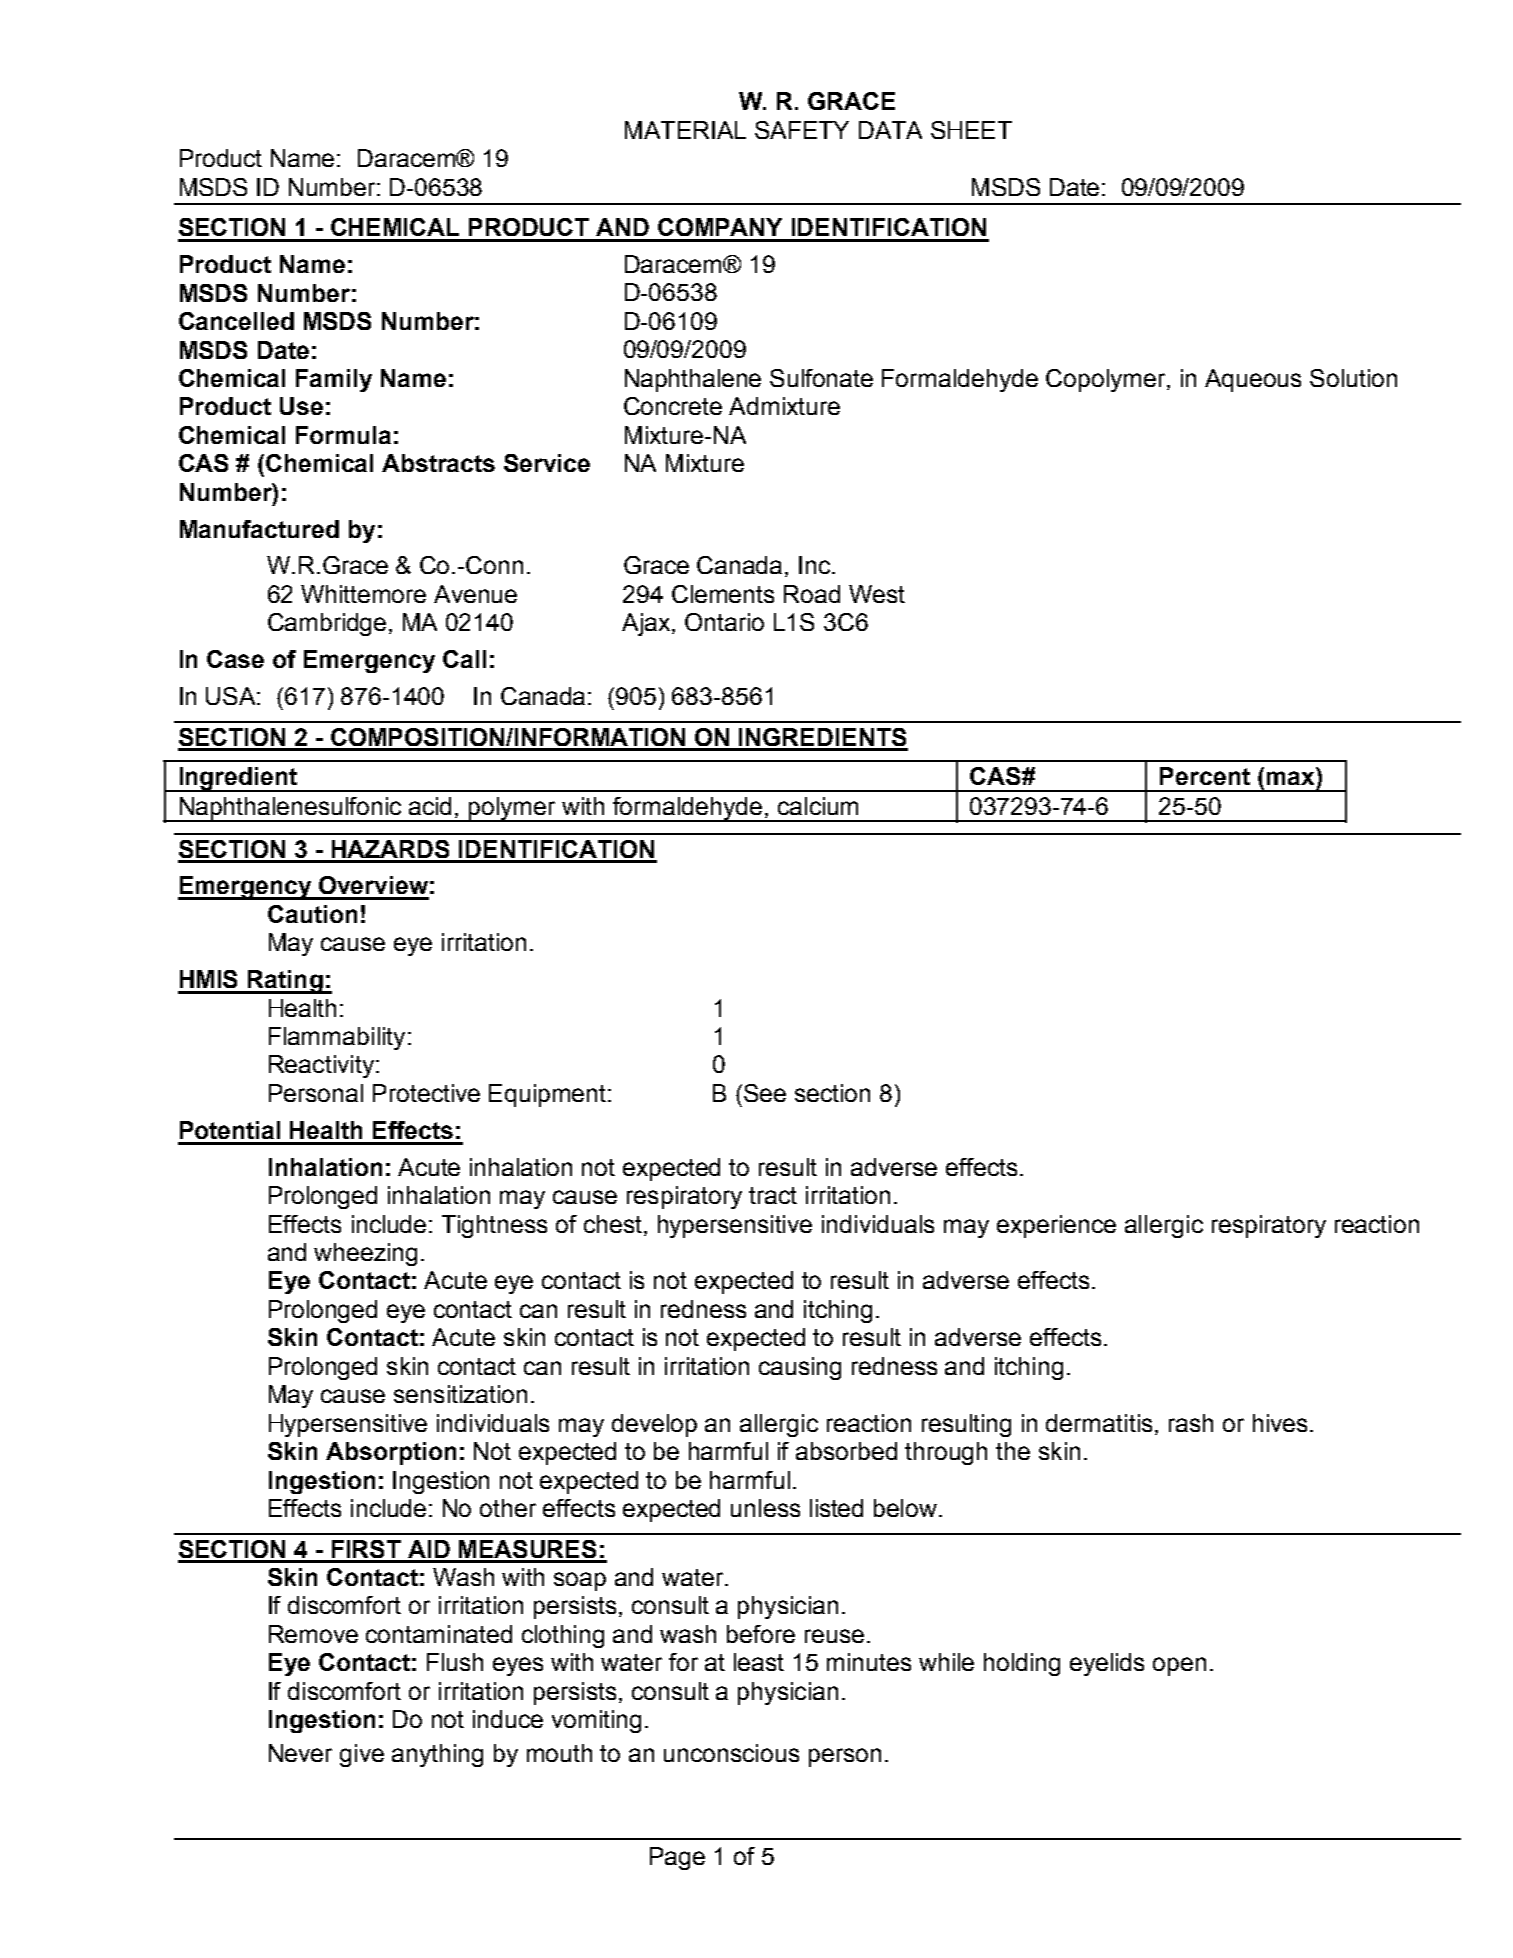 The image size is (1513, 1958). Describe the element at coordinates (800, 1368) in the image. I see `causing` at that location.
